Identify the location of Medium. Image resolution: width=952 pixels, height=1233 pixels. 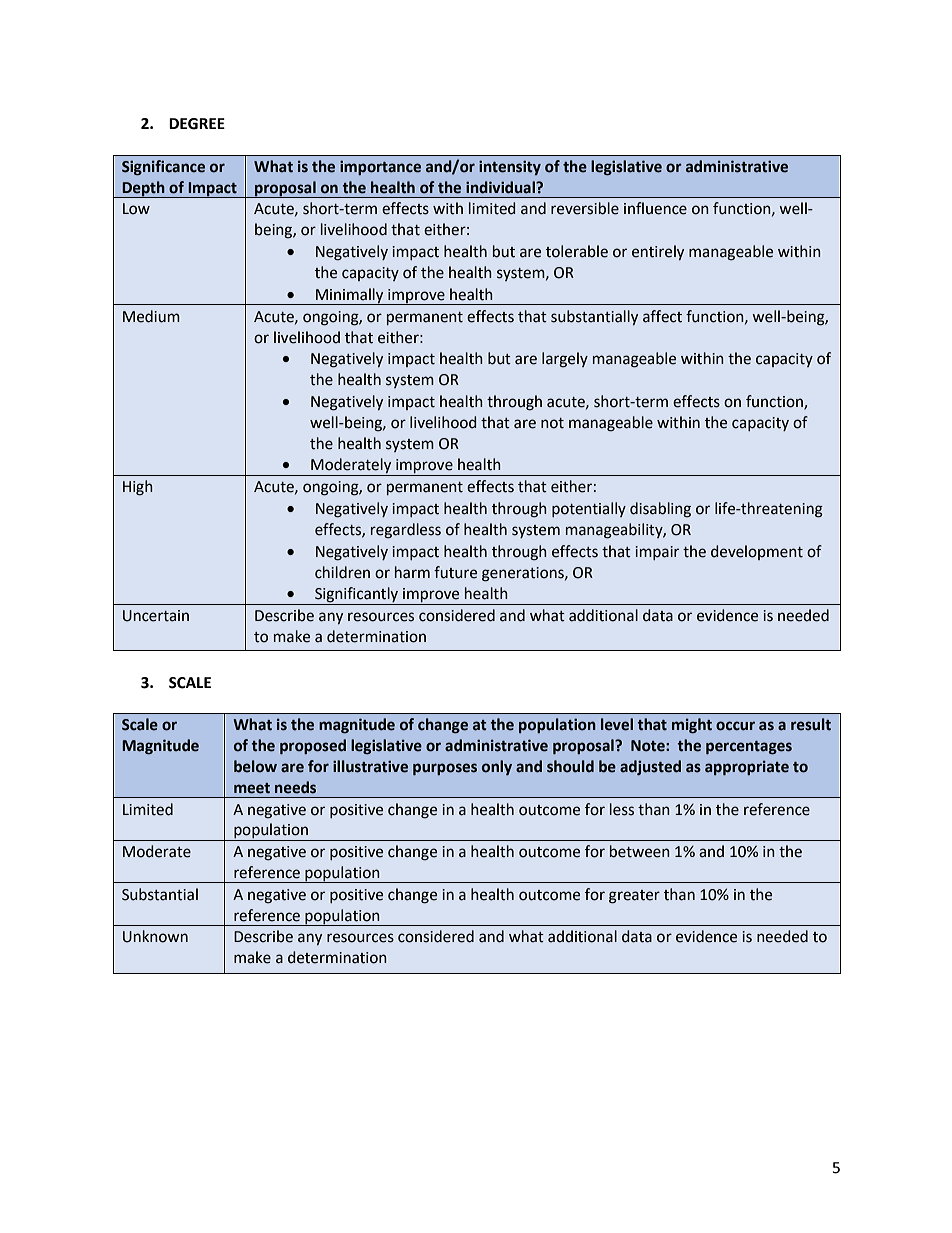
(151, 316).
